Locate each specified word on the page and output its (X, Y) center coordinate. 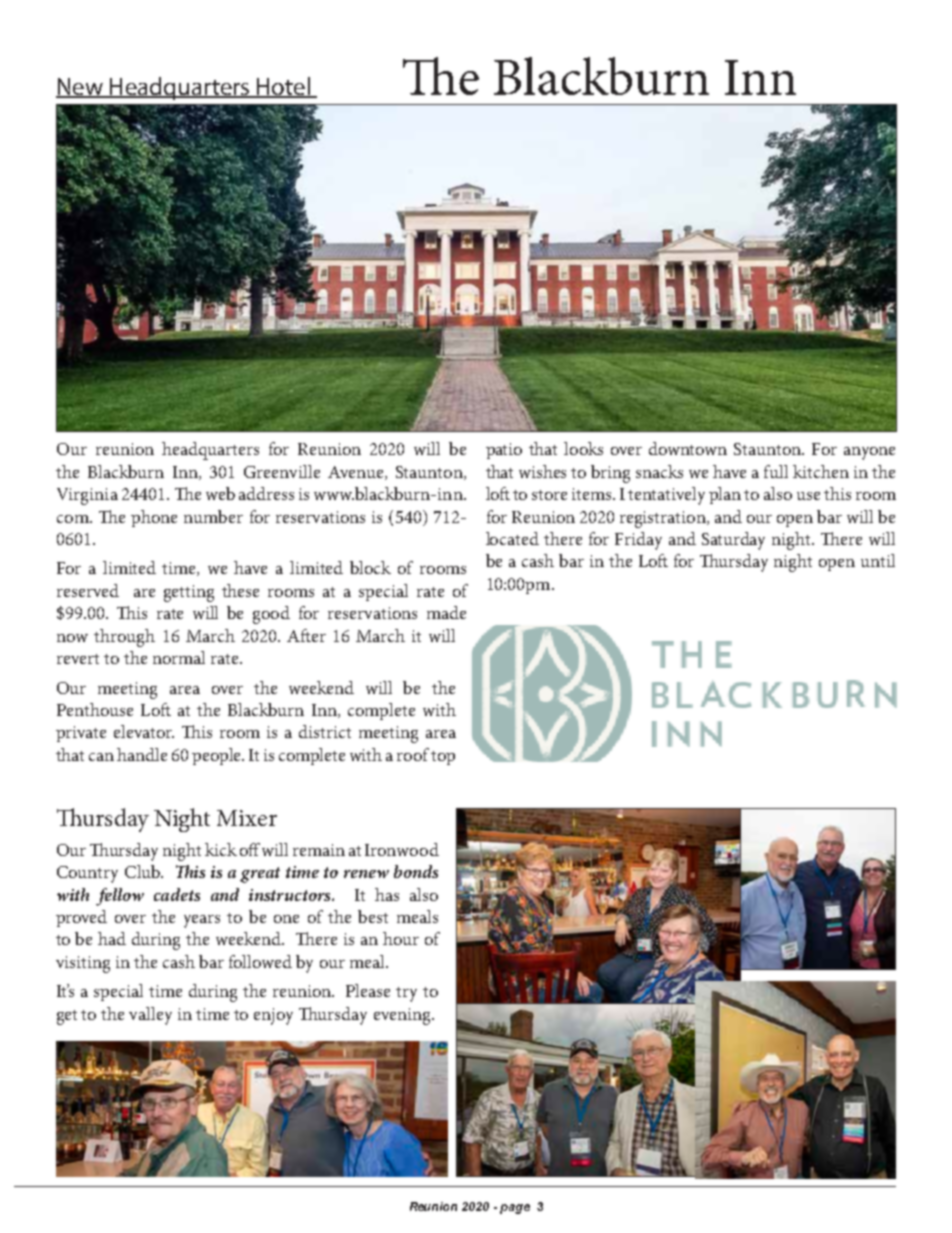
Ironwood (402, 849)
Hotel (283, 87)
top (443, 758)
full (776, 471)
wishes (542, 471)
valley (150, 1016)
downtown (688, 448)
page (515, 1209)
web (220, 493)
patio (504, 451)
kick (221, 849)
